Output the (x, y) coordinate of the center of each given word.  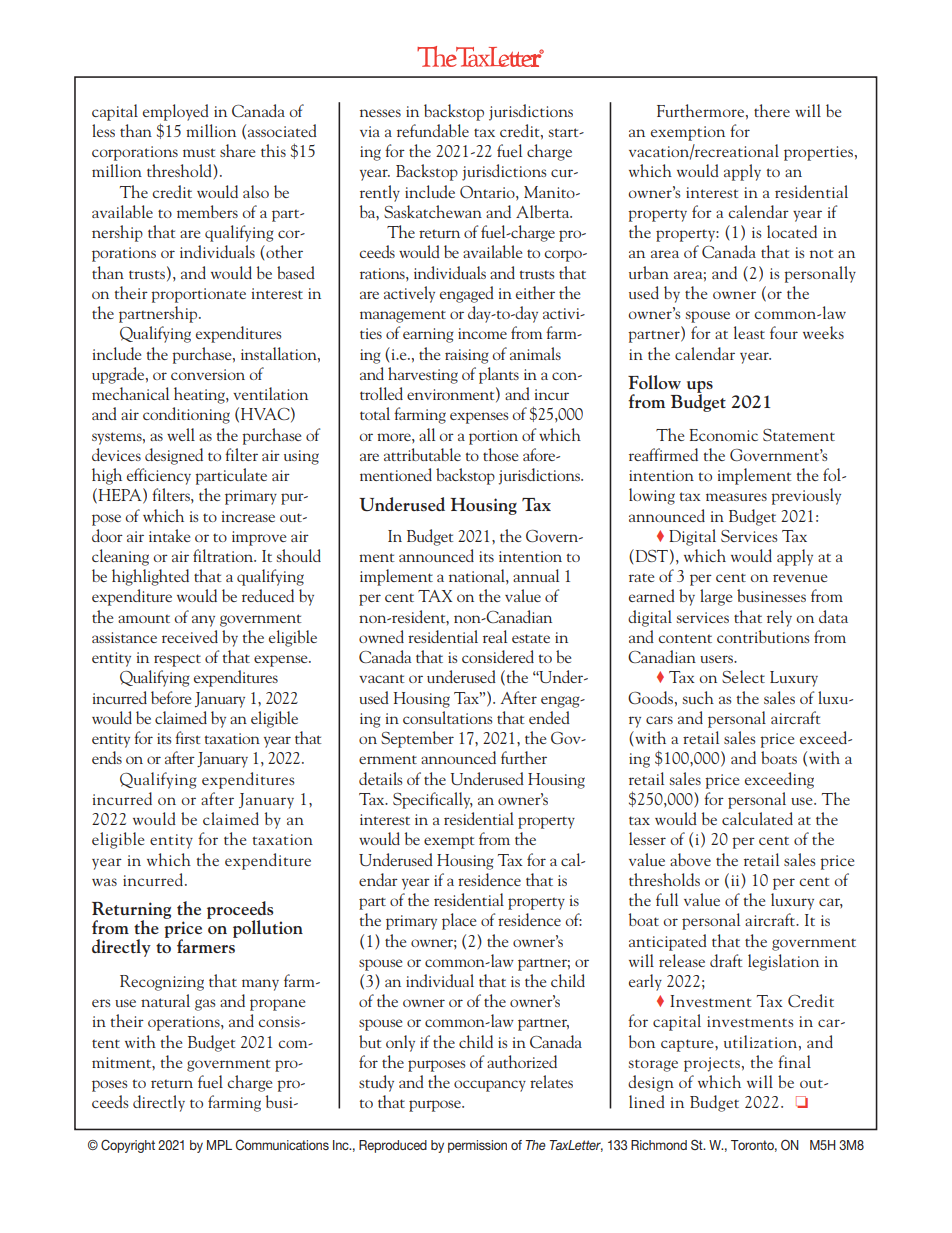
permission (477, 1146)
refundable (433, 130)
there (772, 110)
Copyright (128, 1146)
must (199, 152)
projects (712, 1064)
